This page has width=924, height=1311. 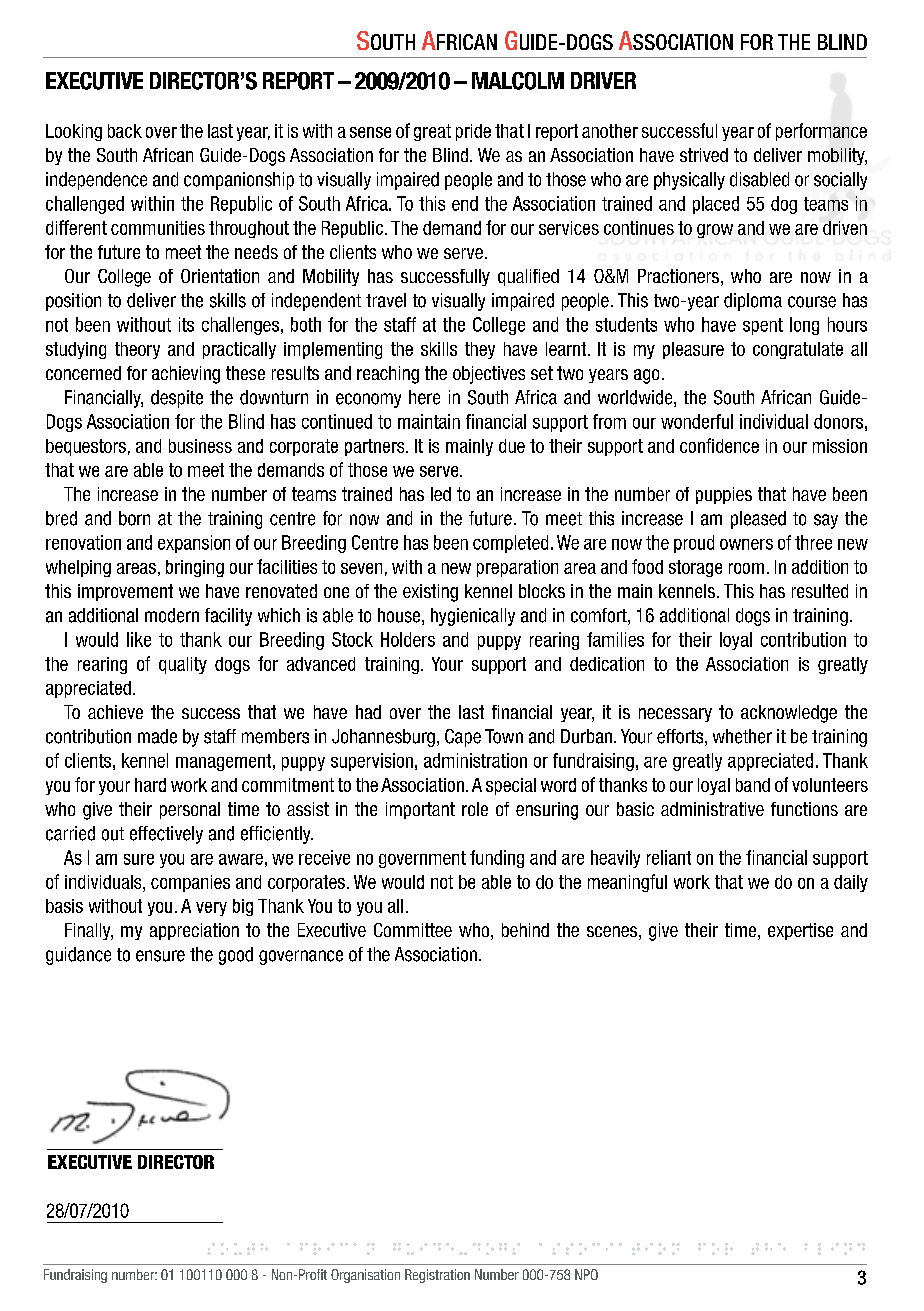 What do you see at coordinates (437, 1276) in the page?
I see `Registration` at bounding box center [437, 1276].
